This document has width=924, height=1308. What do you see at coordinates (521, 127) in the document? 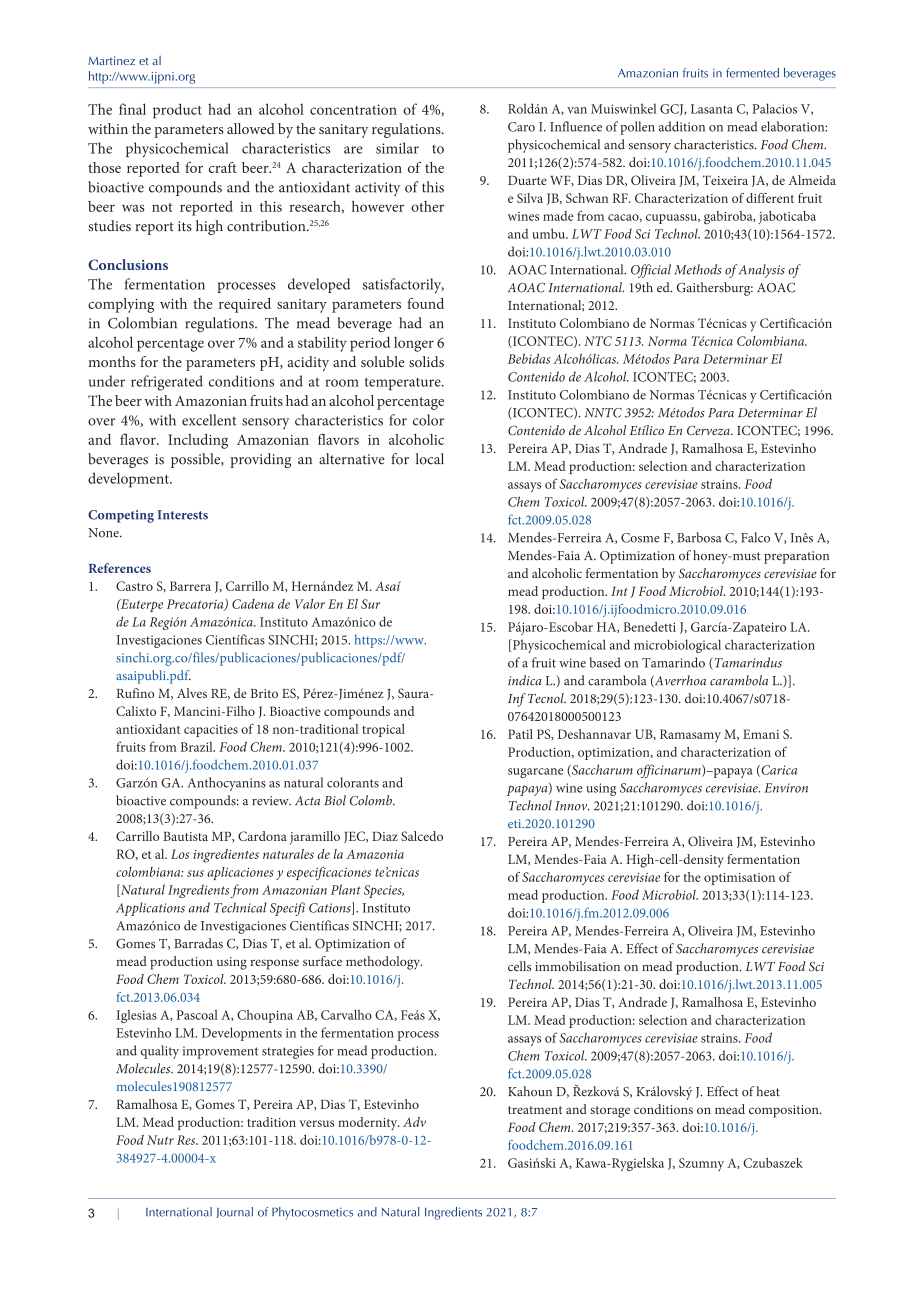
I see `Caro` at bounding box center [521, 127].
